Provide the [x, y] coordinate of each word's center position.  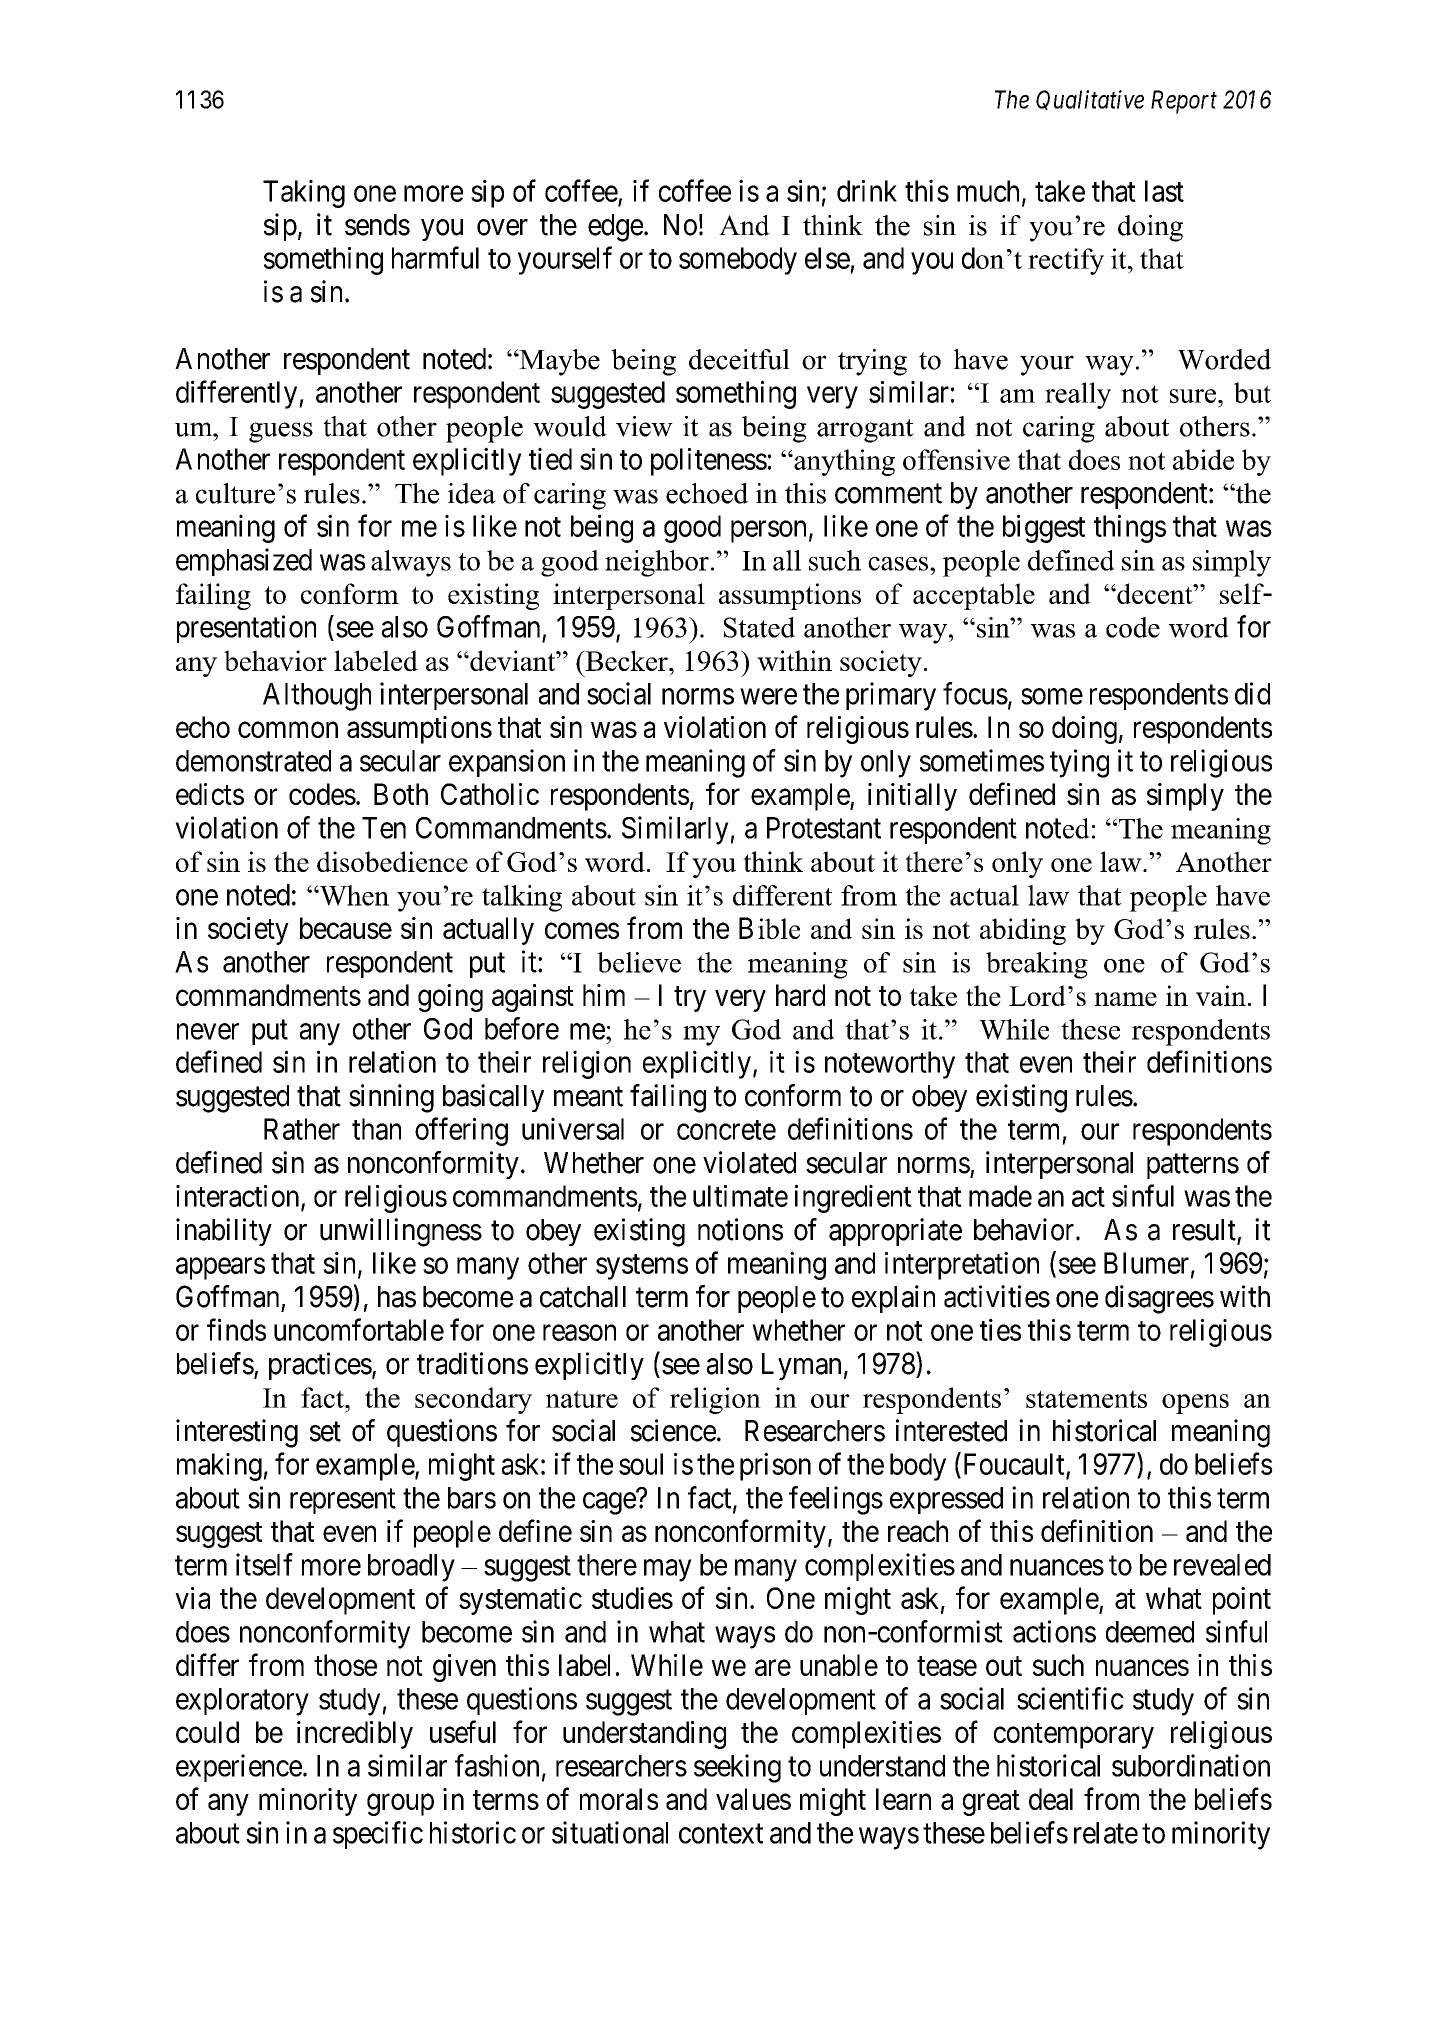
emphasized [244, 562]
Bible [769, 928]
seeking [737, 1768]
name [1125, 999]
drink [867, 191]
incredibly [355, 1735]
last [1164, 191]
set [325, 1432]
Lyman [801, 1366]
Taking [304, 193]
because [346, 928]
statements [1086, 1399]
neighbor [657, 563]
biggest [1044, 528]
